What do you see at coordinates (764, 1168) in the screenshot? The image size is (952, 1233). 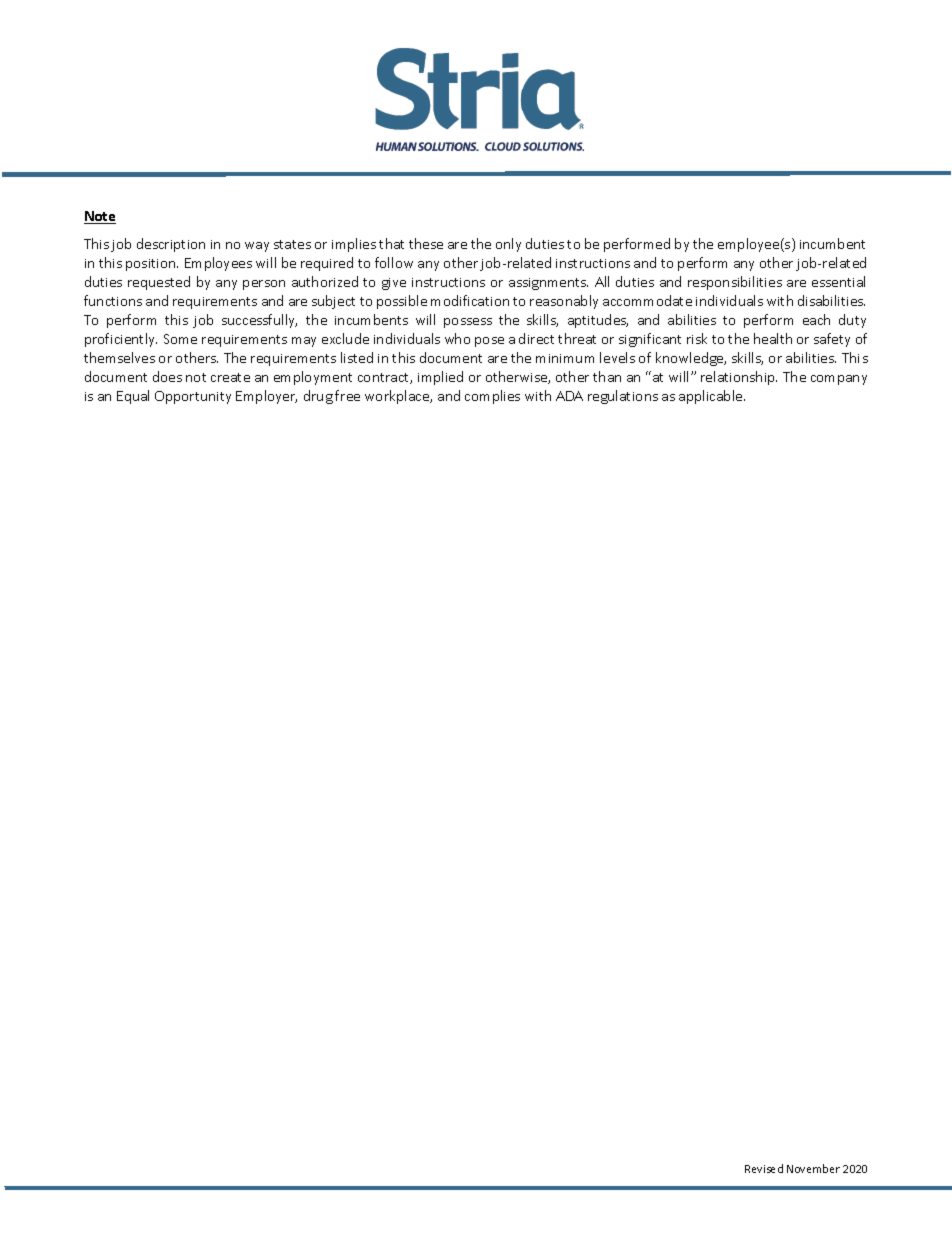 I see `Revised` at bounding box center [764, 1168].
